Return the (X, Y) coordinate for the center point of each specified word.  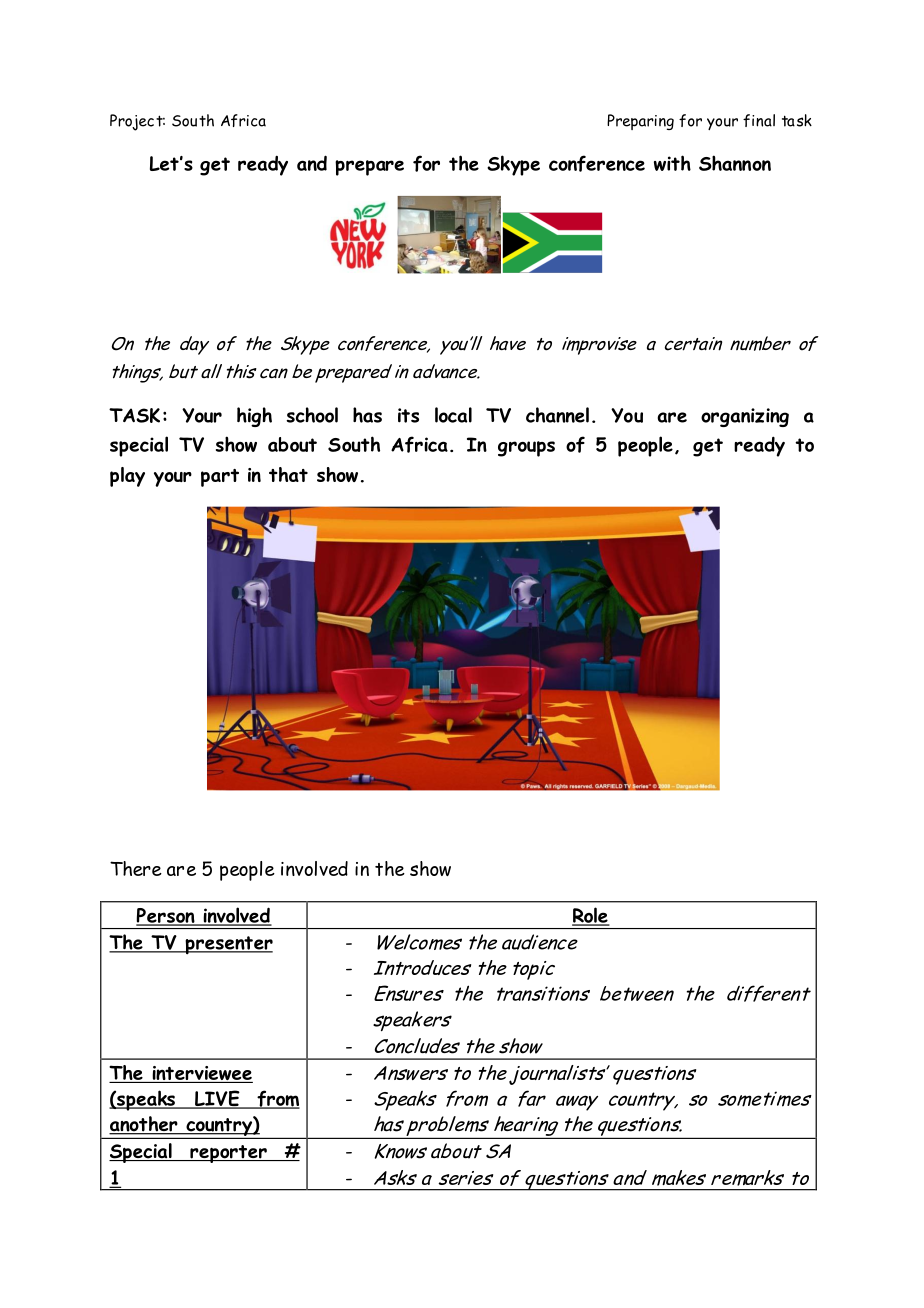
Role (591, 916)
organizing (745, 417)
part (220, 478)
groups (526, 449)
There (136, 868)
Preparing (640, 122)
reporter (228, 1154)
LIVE (217, 1099)
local (453, 415)
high (254, 417)
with (672, 163)
